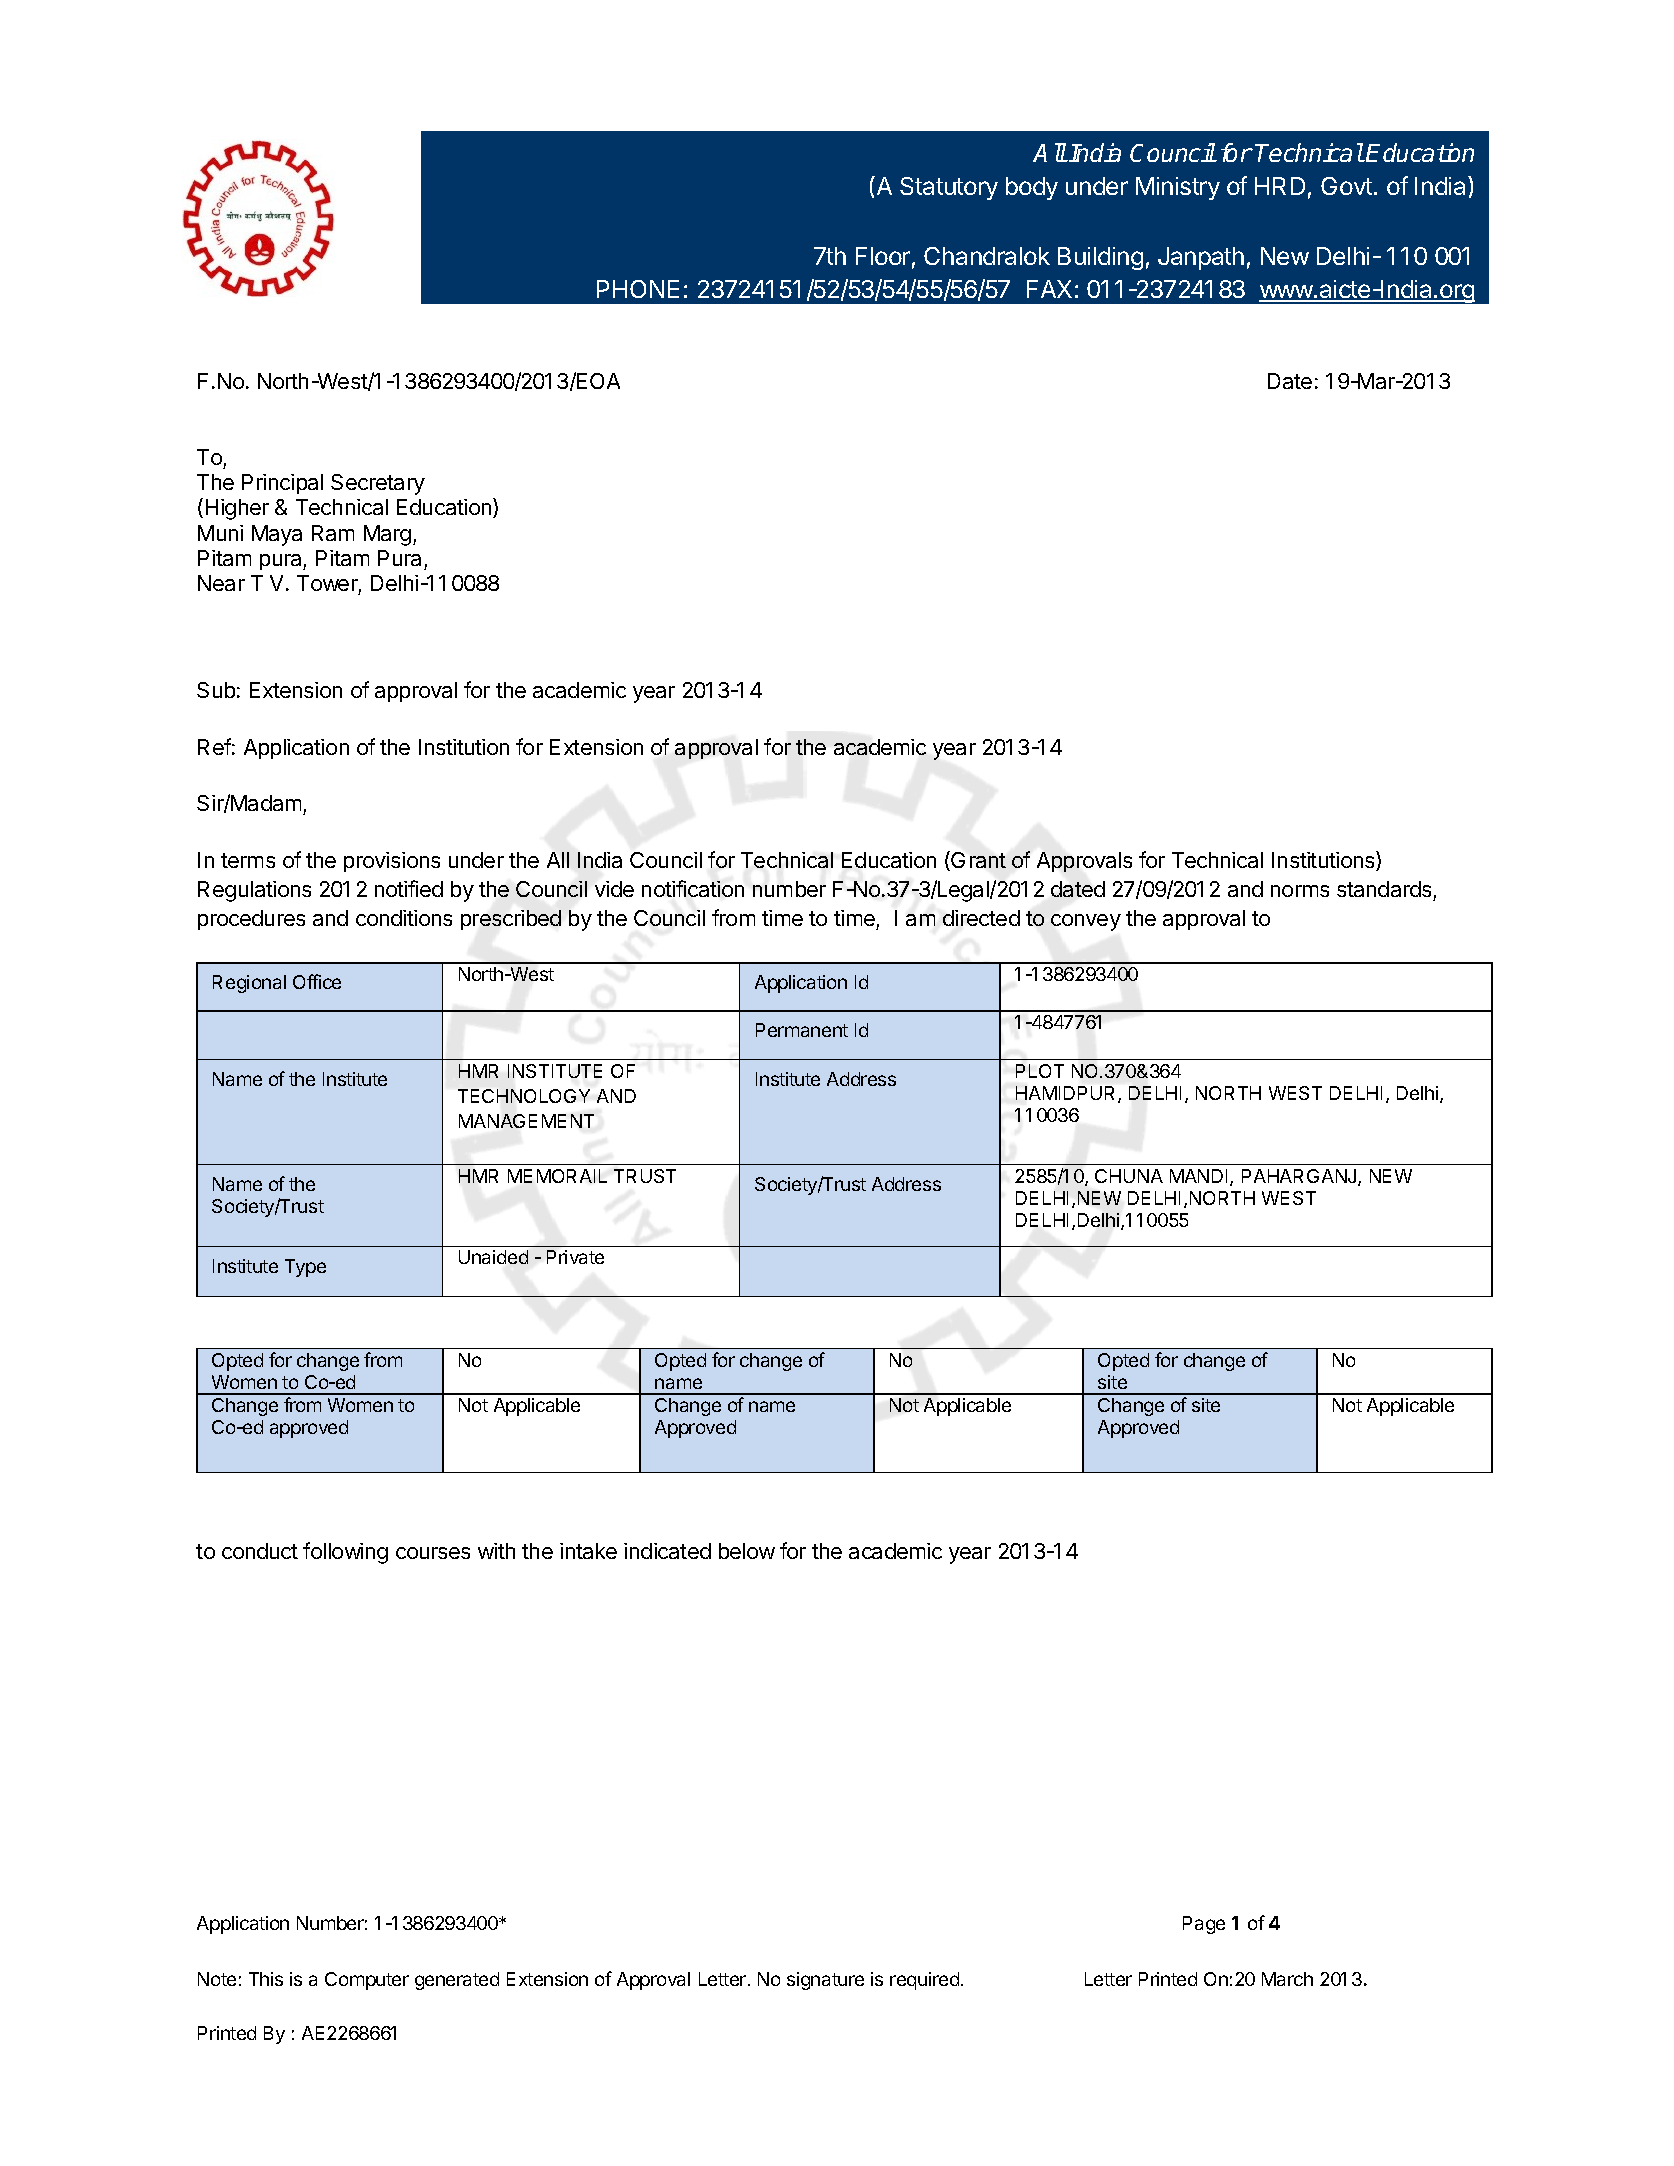 This screenshot has height=2166, width=1674. Describe the element at coordinates (216, 690) in the screenshot. I see `Sub` at that location.
